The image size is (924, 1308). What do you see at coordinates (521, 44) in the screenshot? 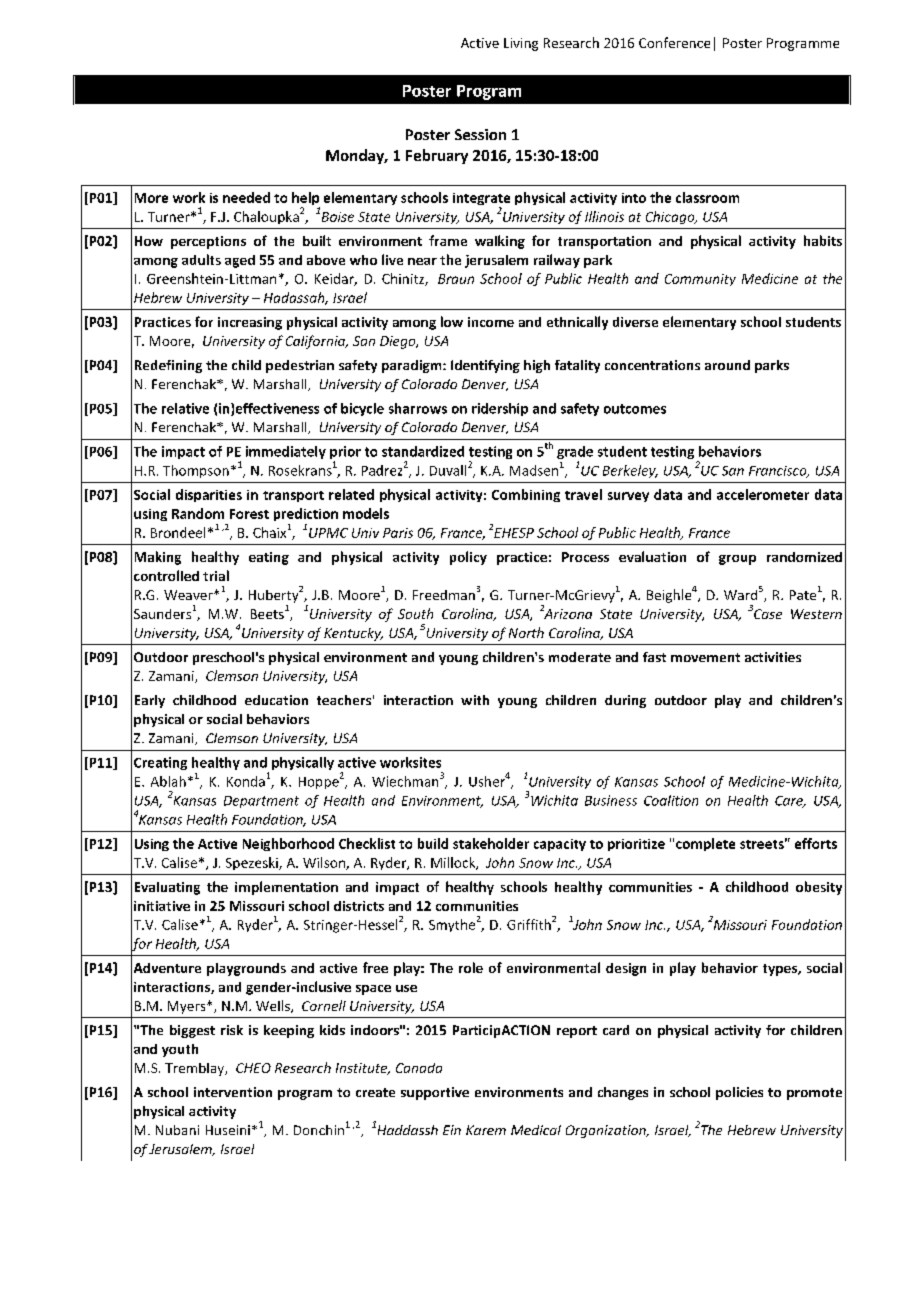
I see `Living` at bounding box center [521, 44].
